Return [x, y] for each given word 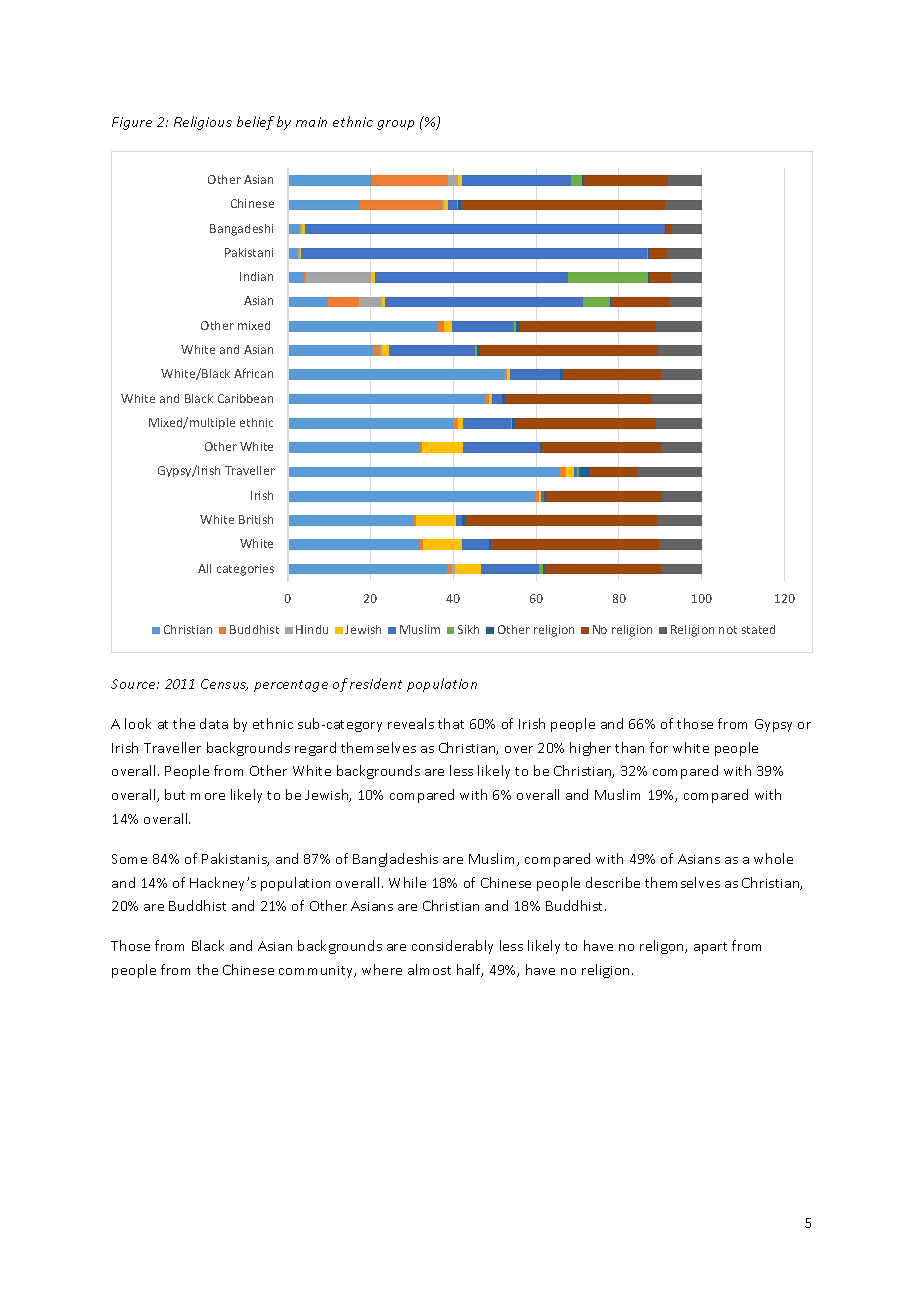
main [311, 122]
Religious [203, 123]
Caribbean [245, 398]
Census [224, 685]
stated [758, 629]
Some [129, 859]
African [253, 373]
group [395, 125]
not [728, 630]
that [451, 723]
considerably [452, 947]
